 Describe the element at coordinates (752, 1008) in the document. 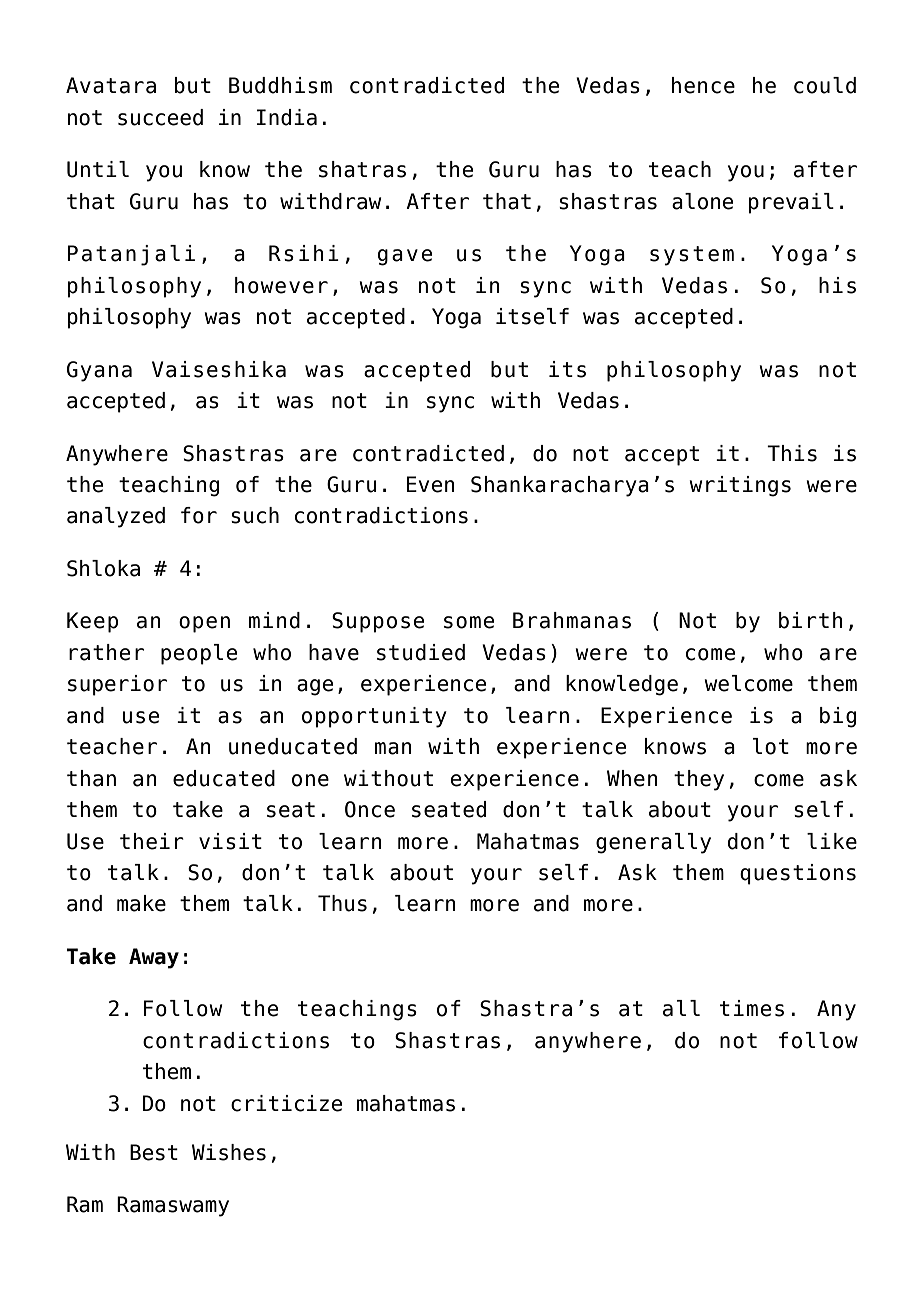

I see `times` at that location.
